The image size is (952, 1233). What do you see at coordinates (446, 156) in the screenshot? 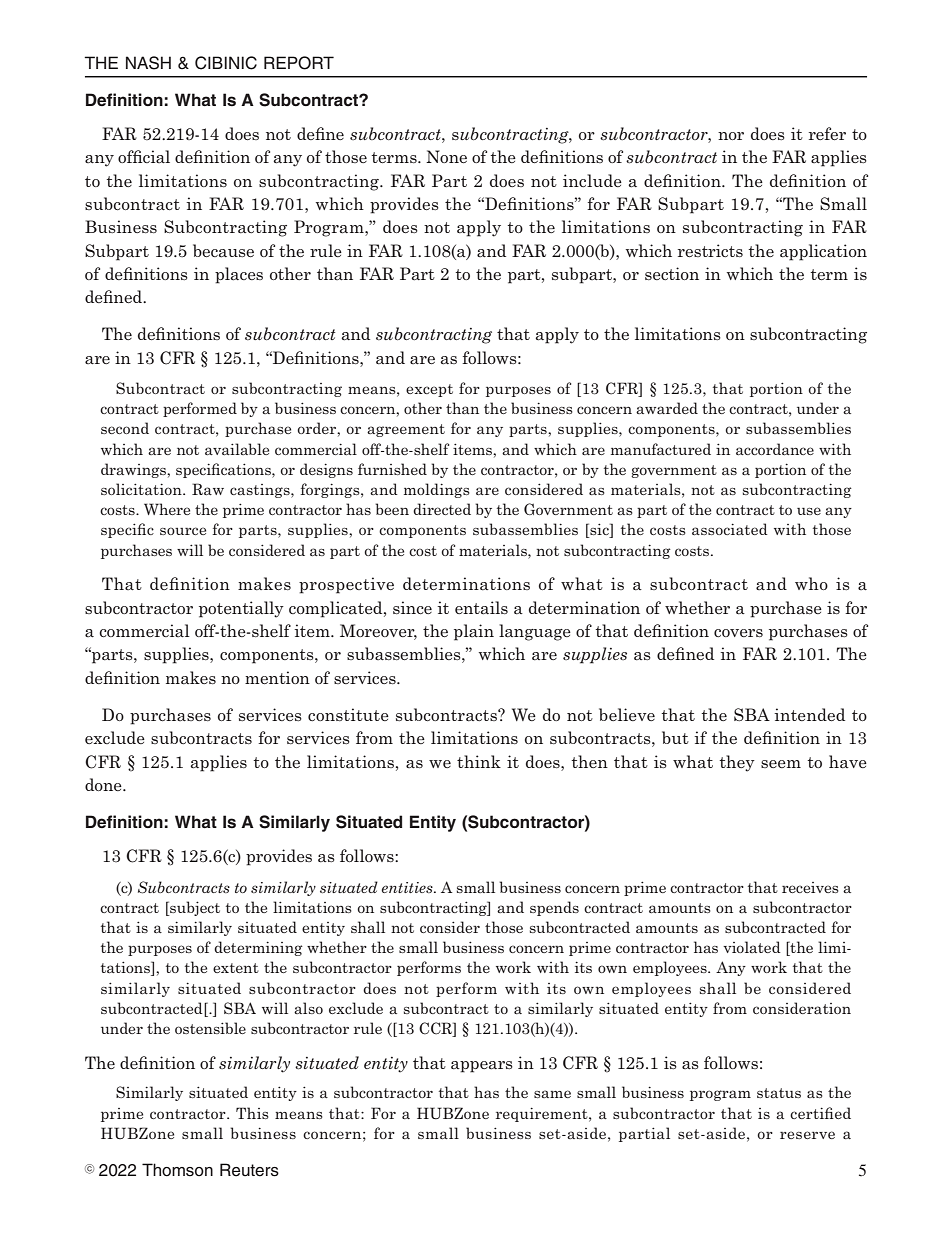
I see `None` at bounding box center [446, 156].
